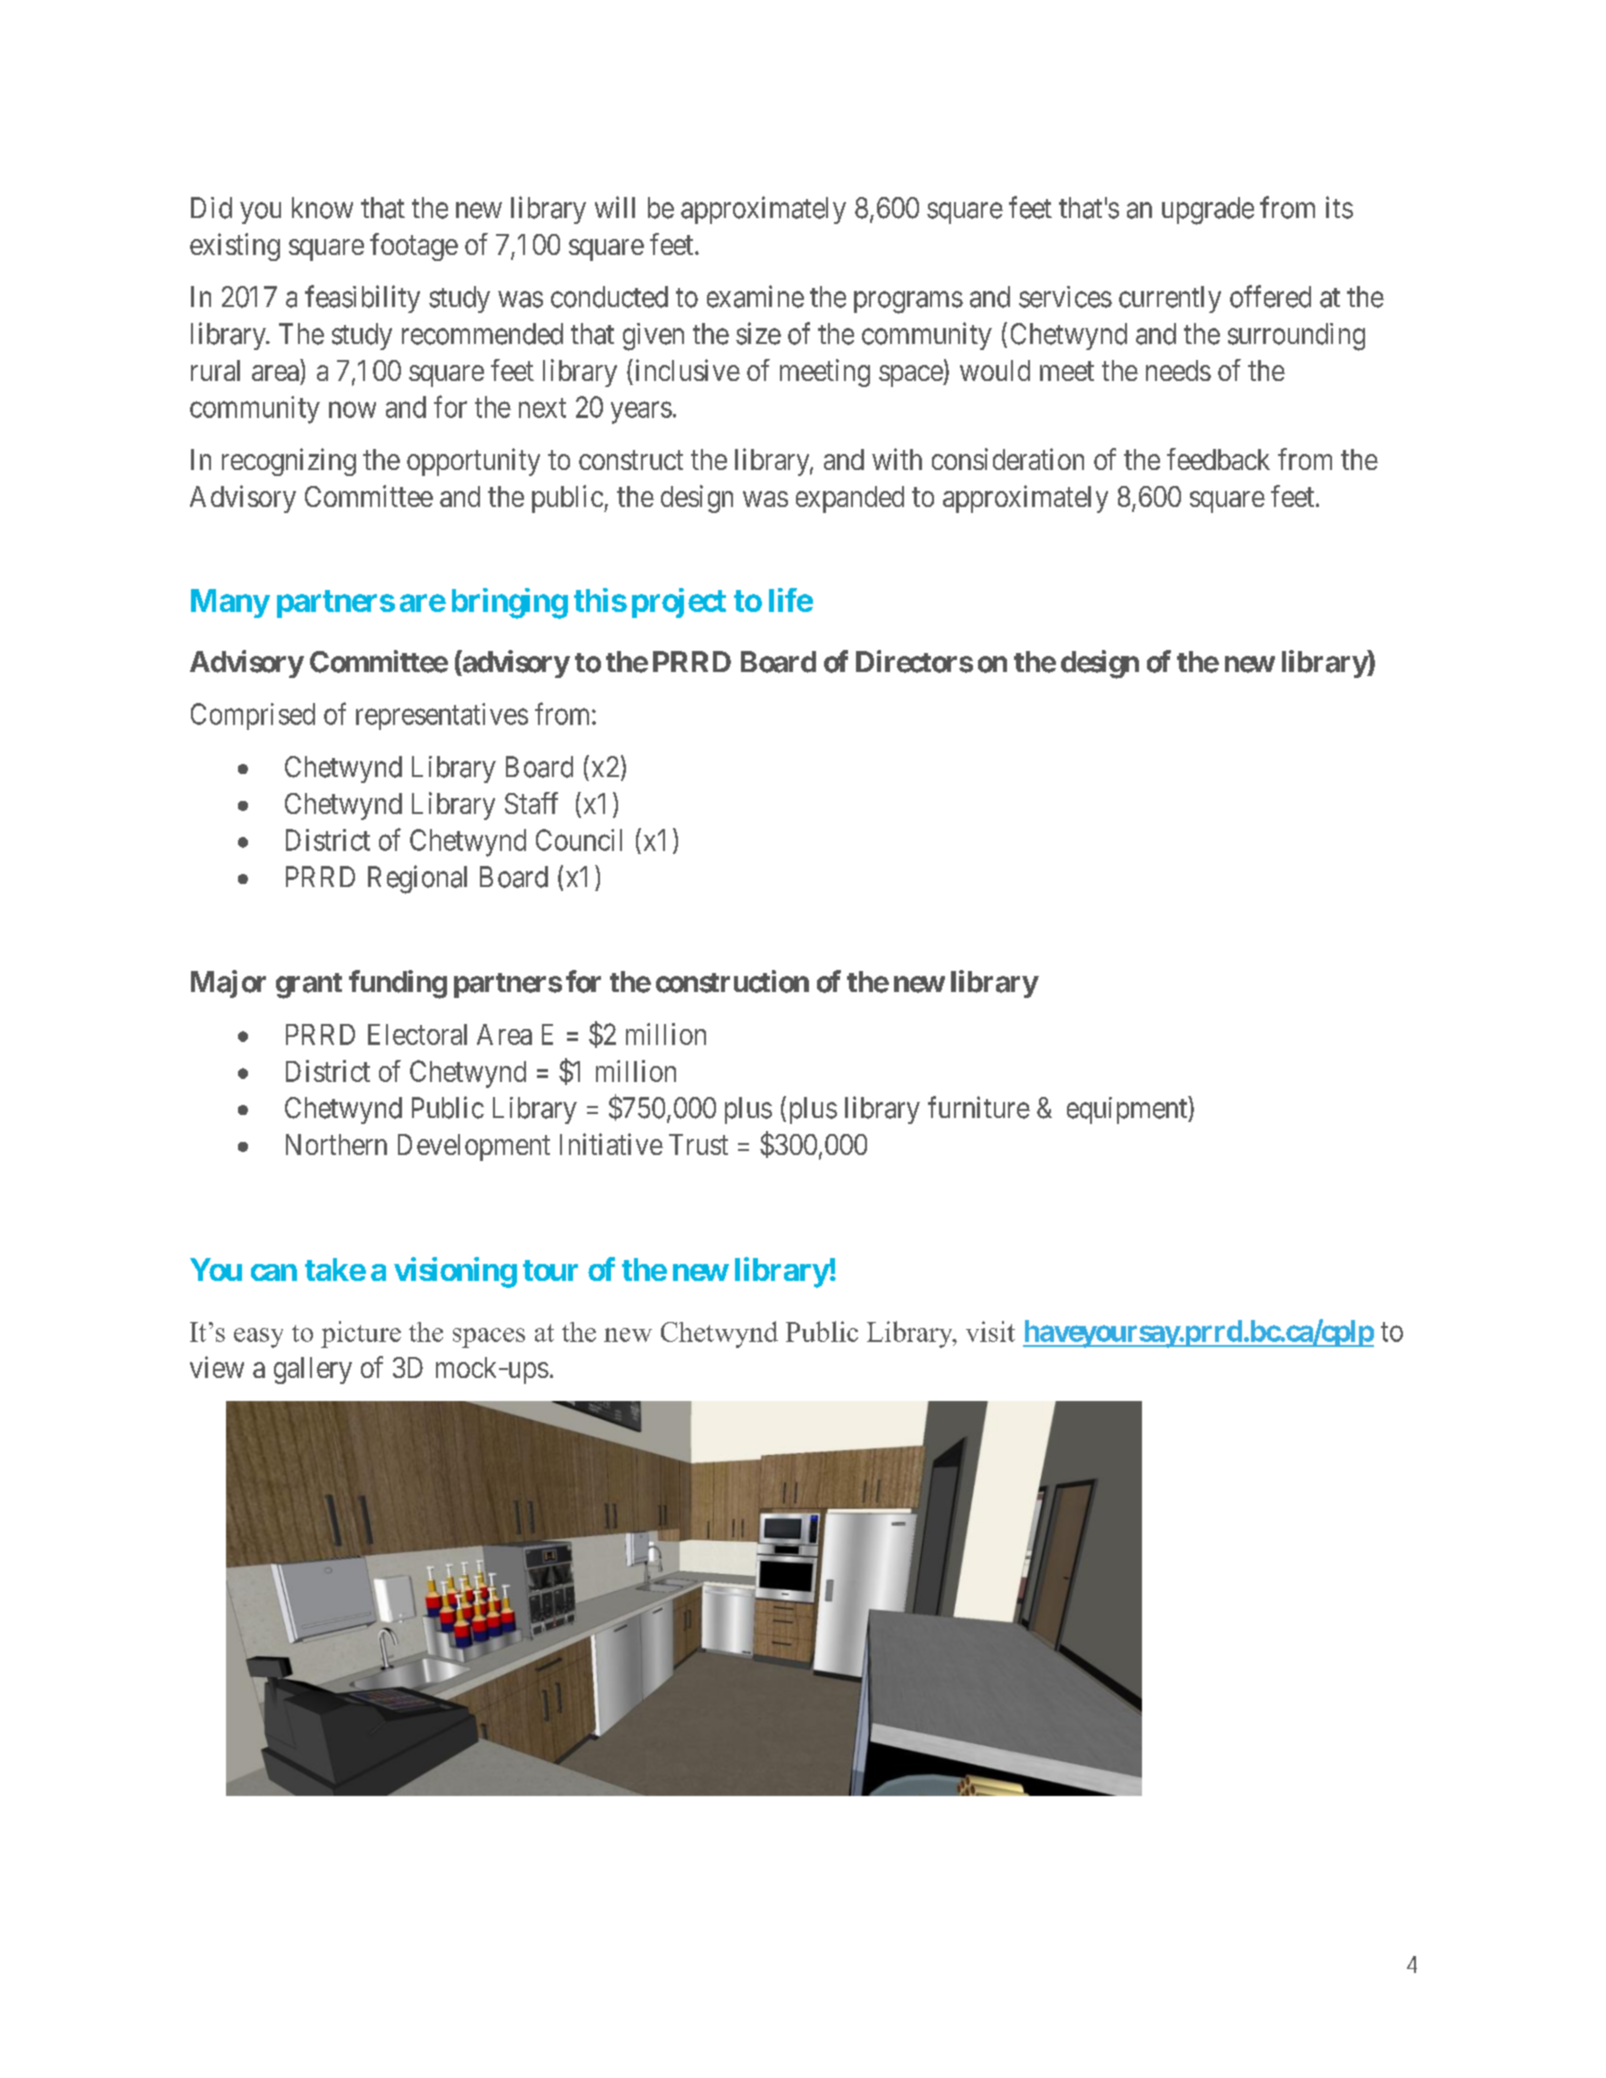  I want to click on examine, so click(755, 296).
